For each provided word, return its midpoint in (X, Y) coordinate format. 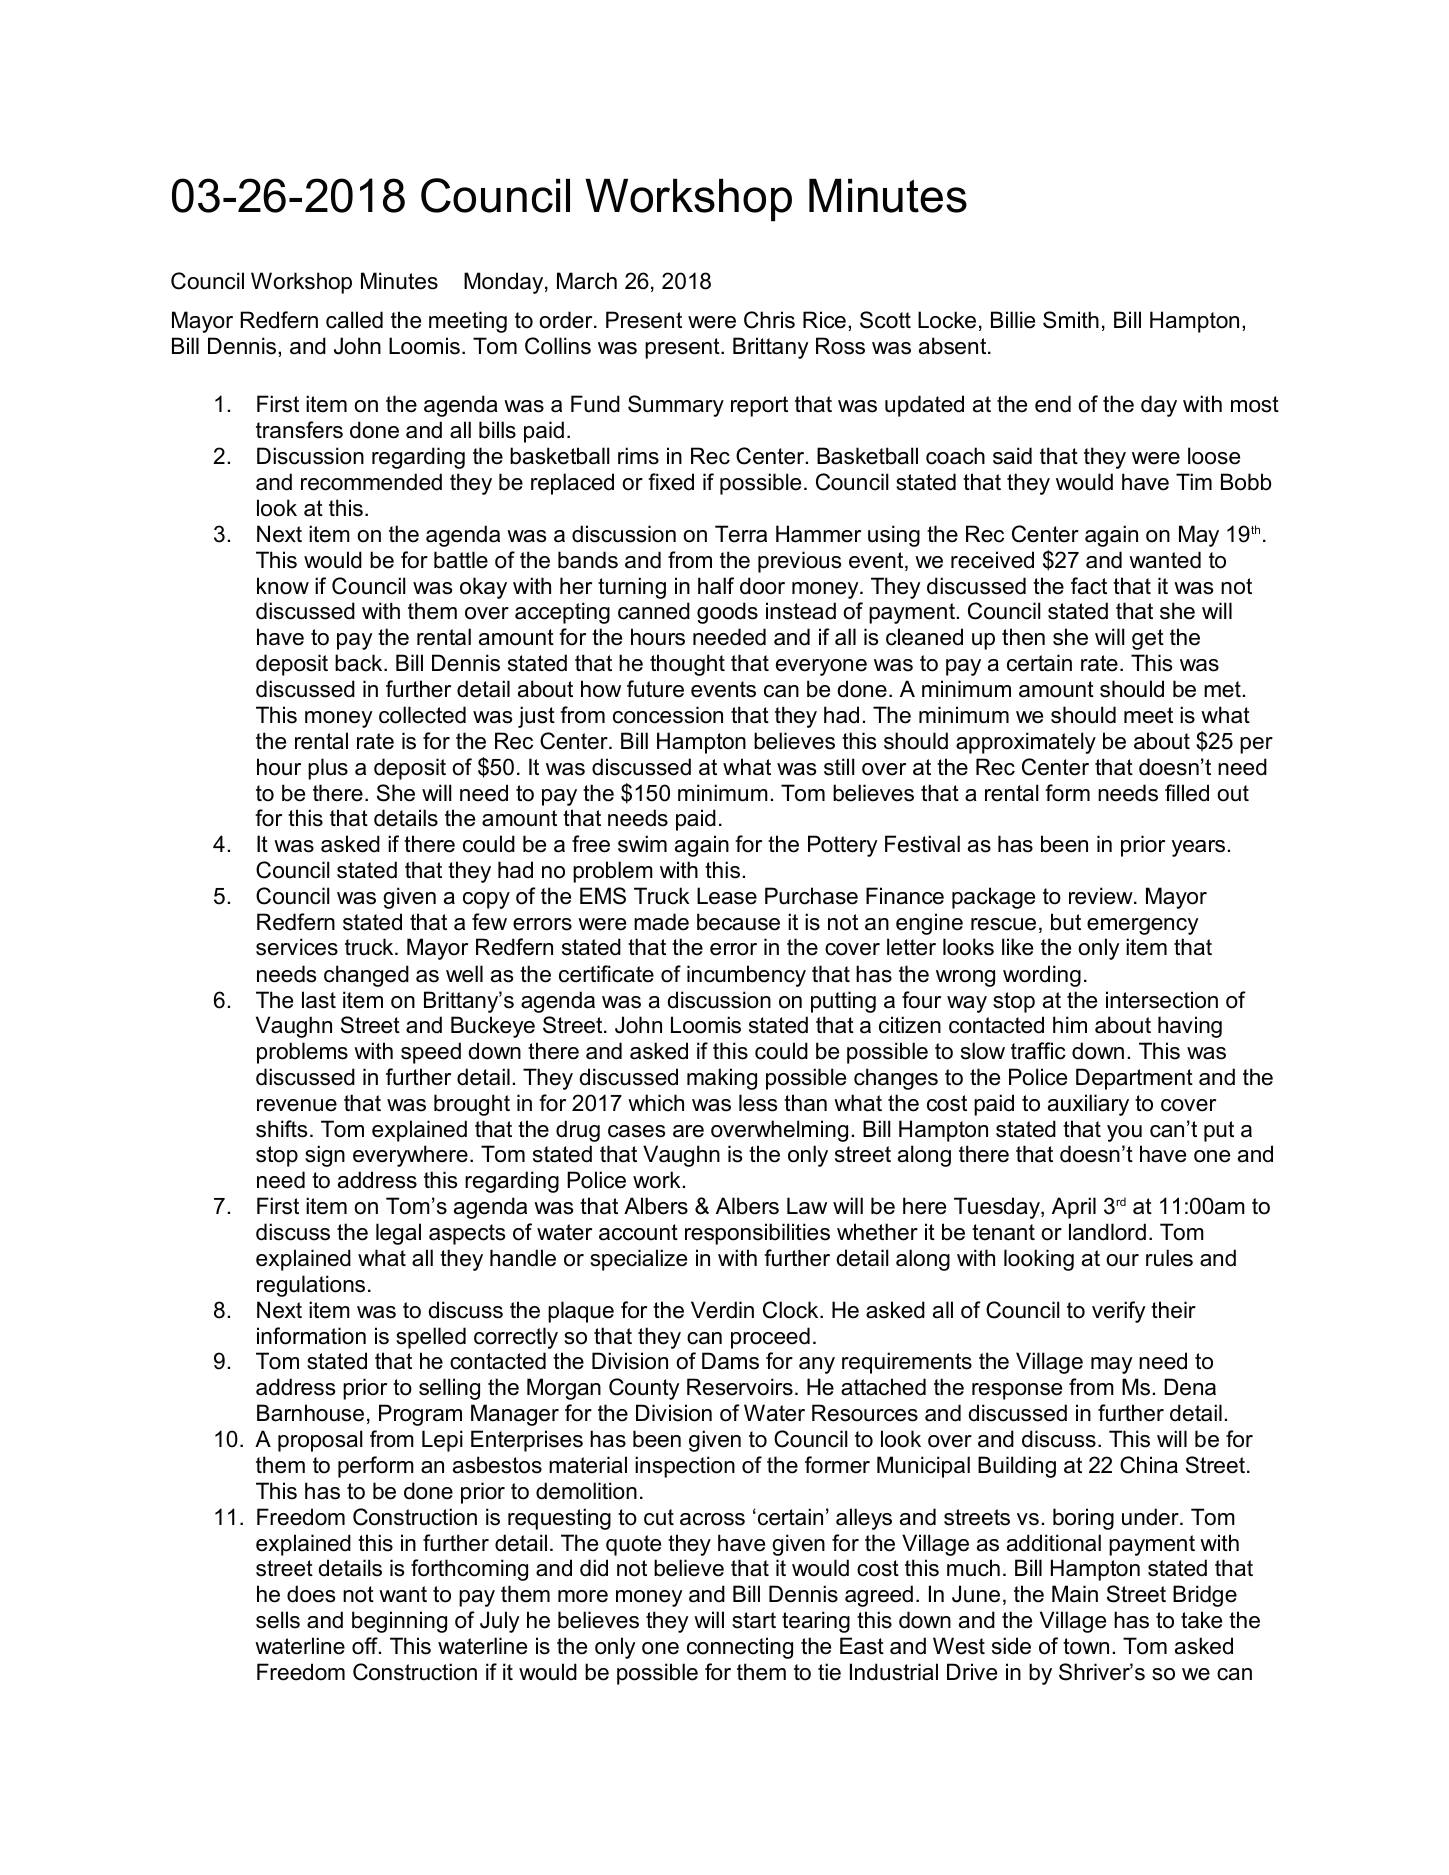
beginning (399, 1622)
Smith (1071, 320)
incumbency (746, 976)
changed (366, 976)
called (354, 320)
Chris (769, 320)
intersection (1162, 1000)
